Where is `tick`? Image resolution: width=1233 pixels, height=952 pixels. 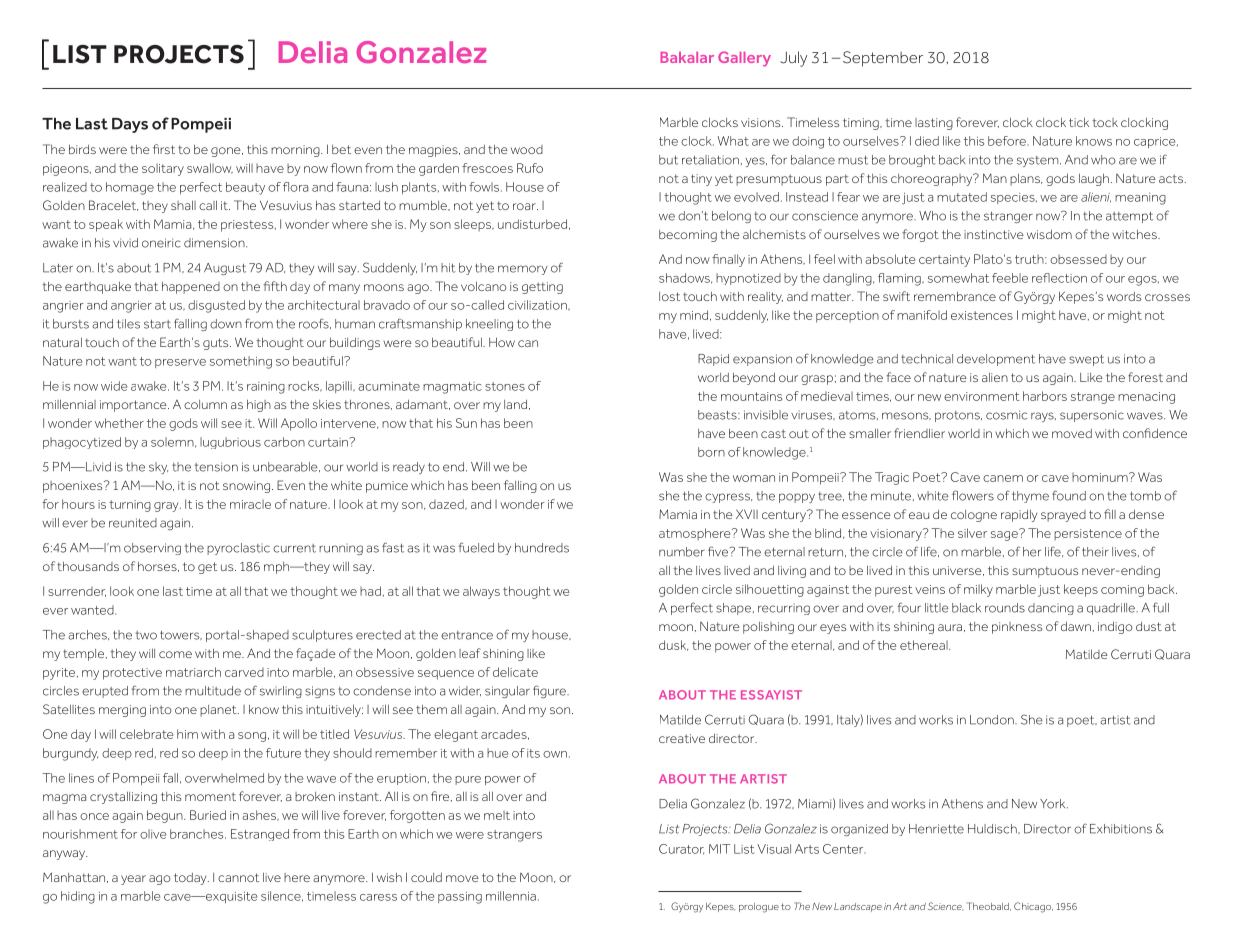
tick is located at coordinates (1079, 122).
